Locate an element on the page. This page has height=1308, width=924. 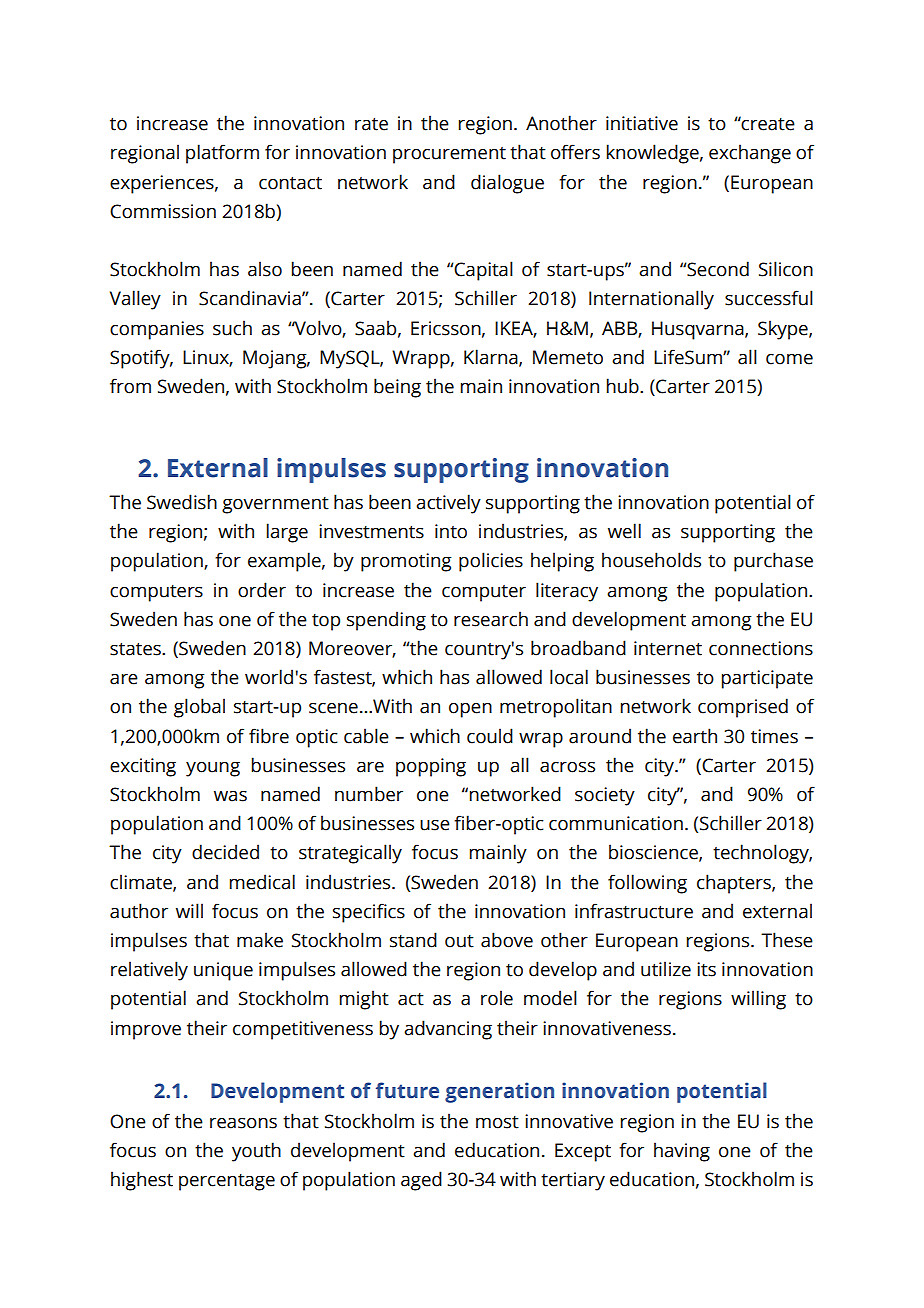
such is located at coordinates (232, 328).
